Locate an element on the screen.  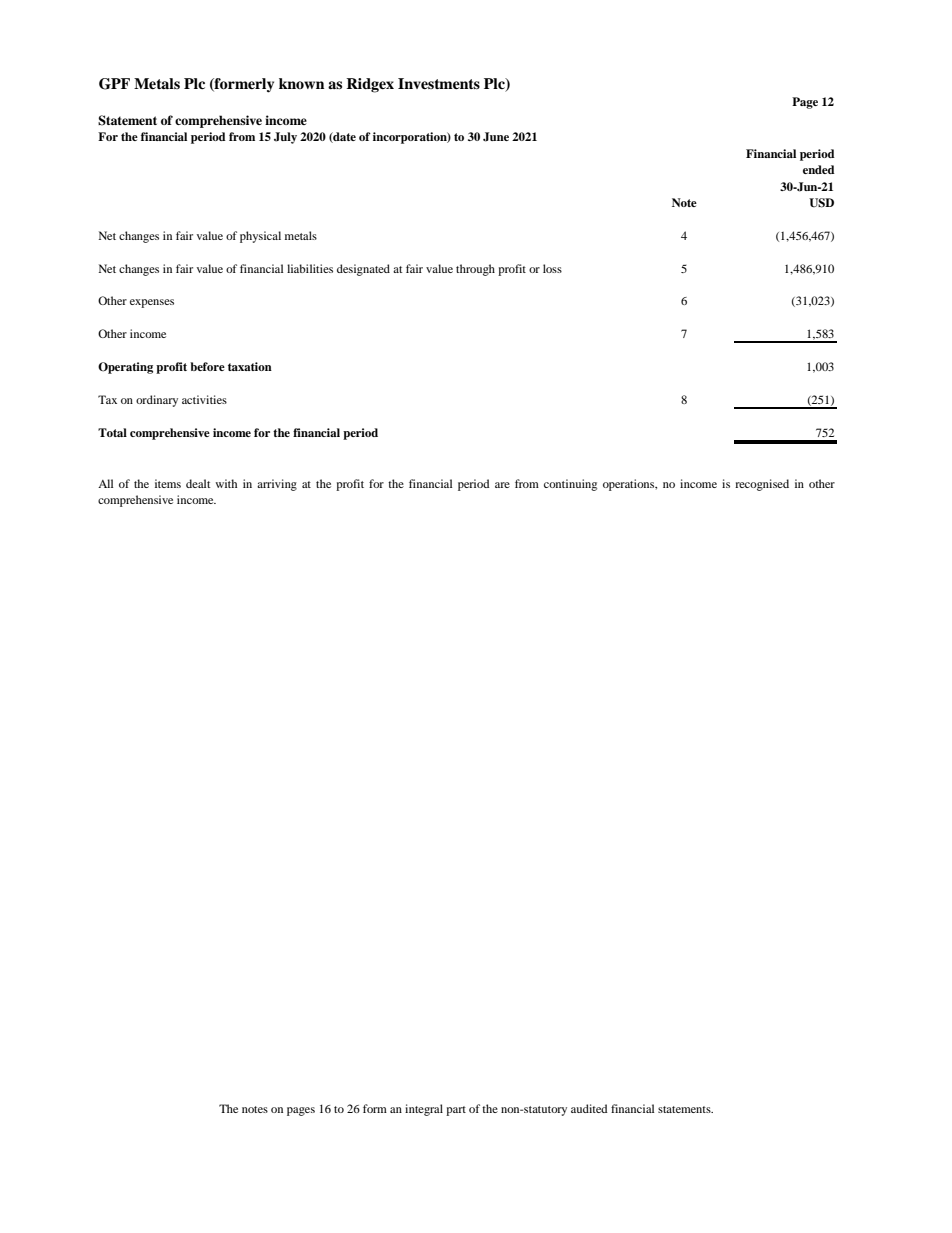
dealt is located at coordinates (198, 483).
